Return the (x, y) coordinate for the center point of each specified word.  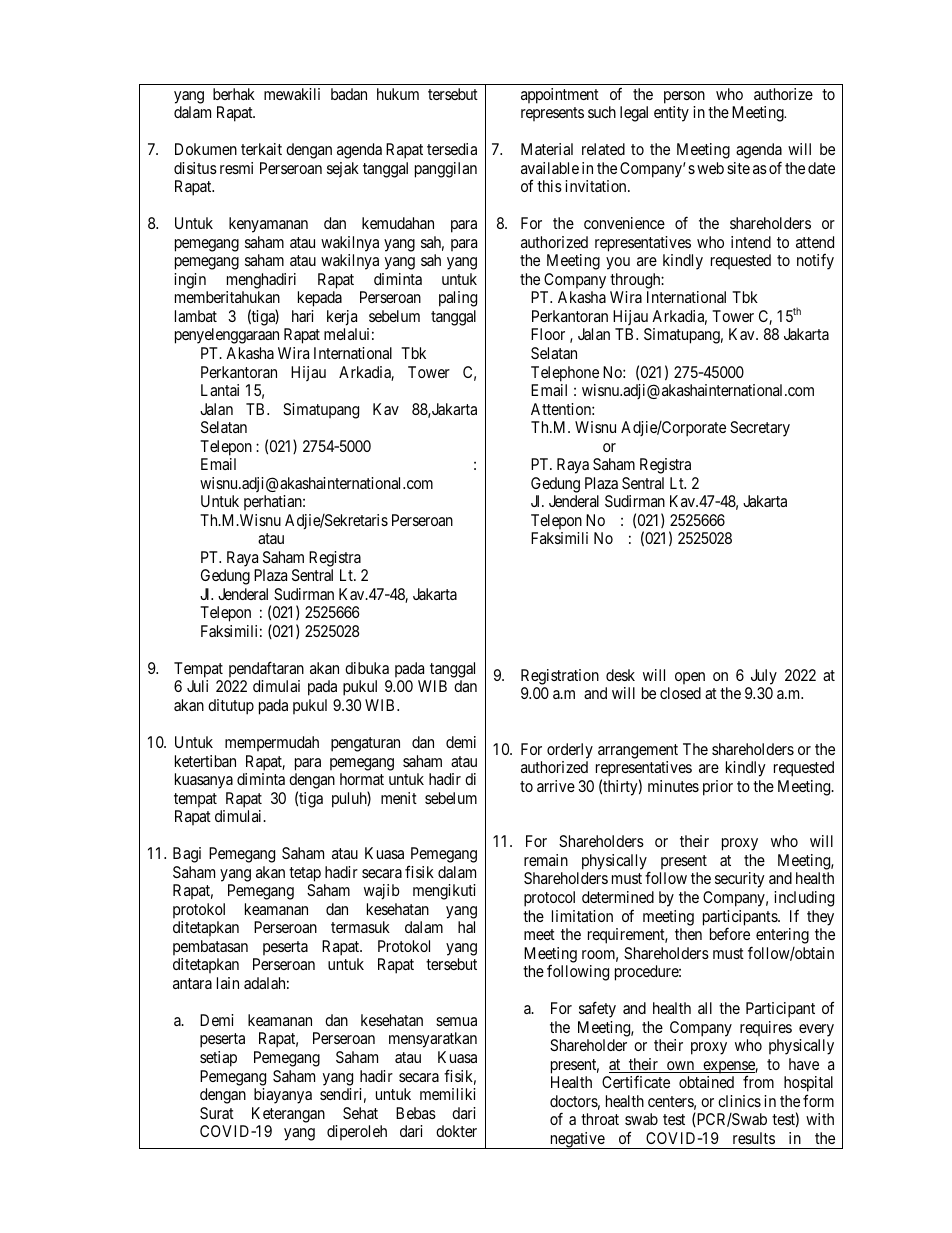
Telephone (565, 374)
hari (303, 316)
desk (620, 675)
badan (349, 94)
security (740, 880)
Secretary (760, 429)
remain (546, 860)
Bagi (187, 855)
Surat (217, 1113)
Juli (197, 686)
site (738, 168)
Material (547, 149)
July (764, 677)
